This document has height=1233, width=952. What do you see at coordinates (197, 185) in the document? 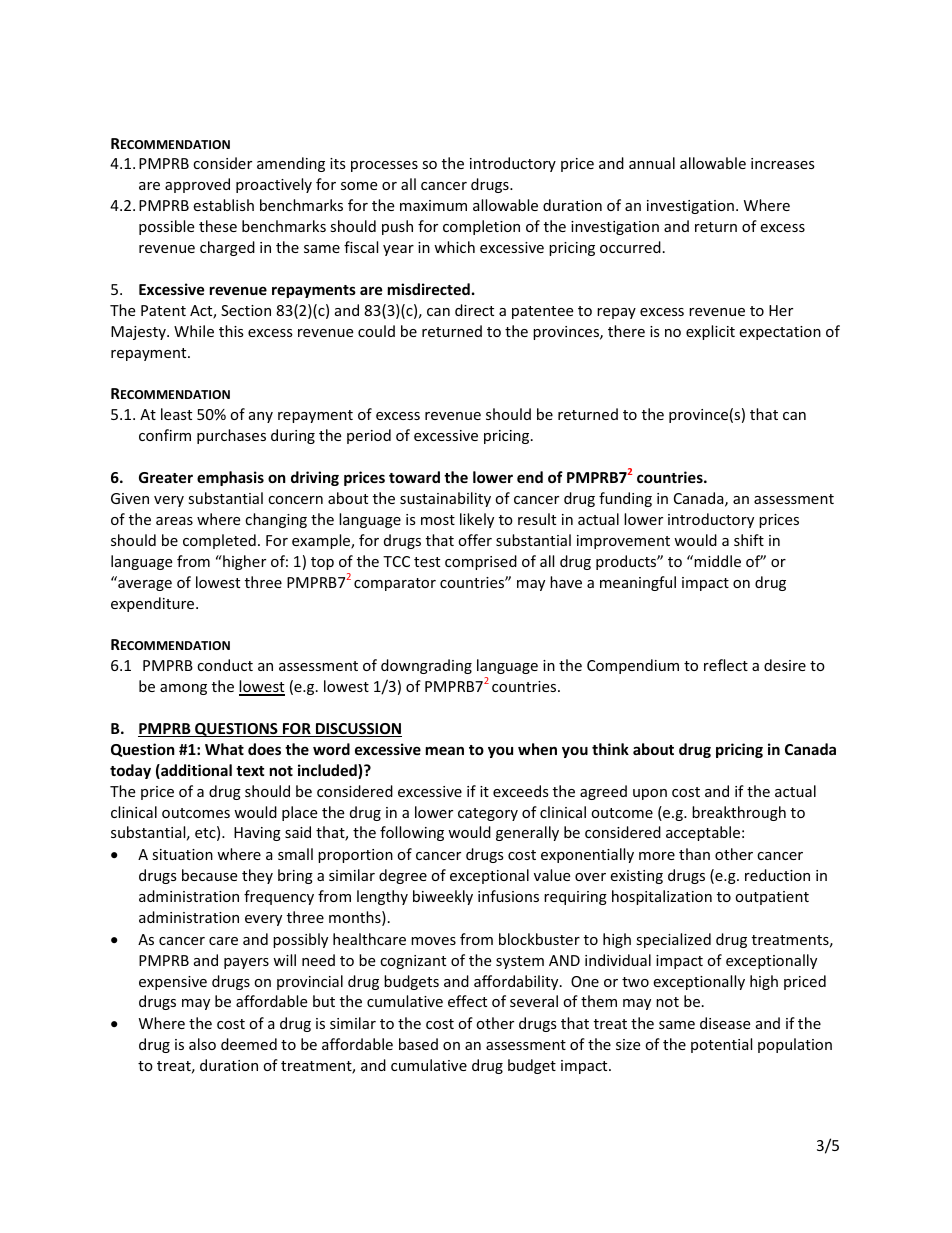
I see `approved` at bounding box center [197, 185].
